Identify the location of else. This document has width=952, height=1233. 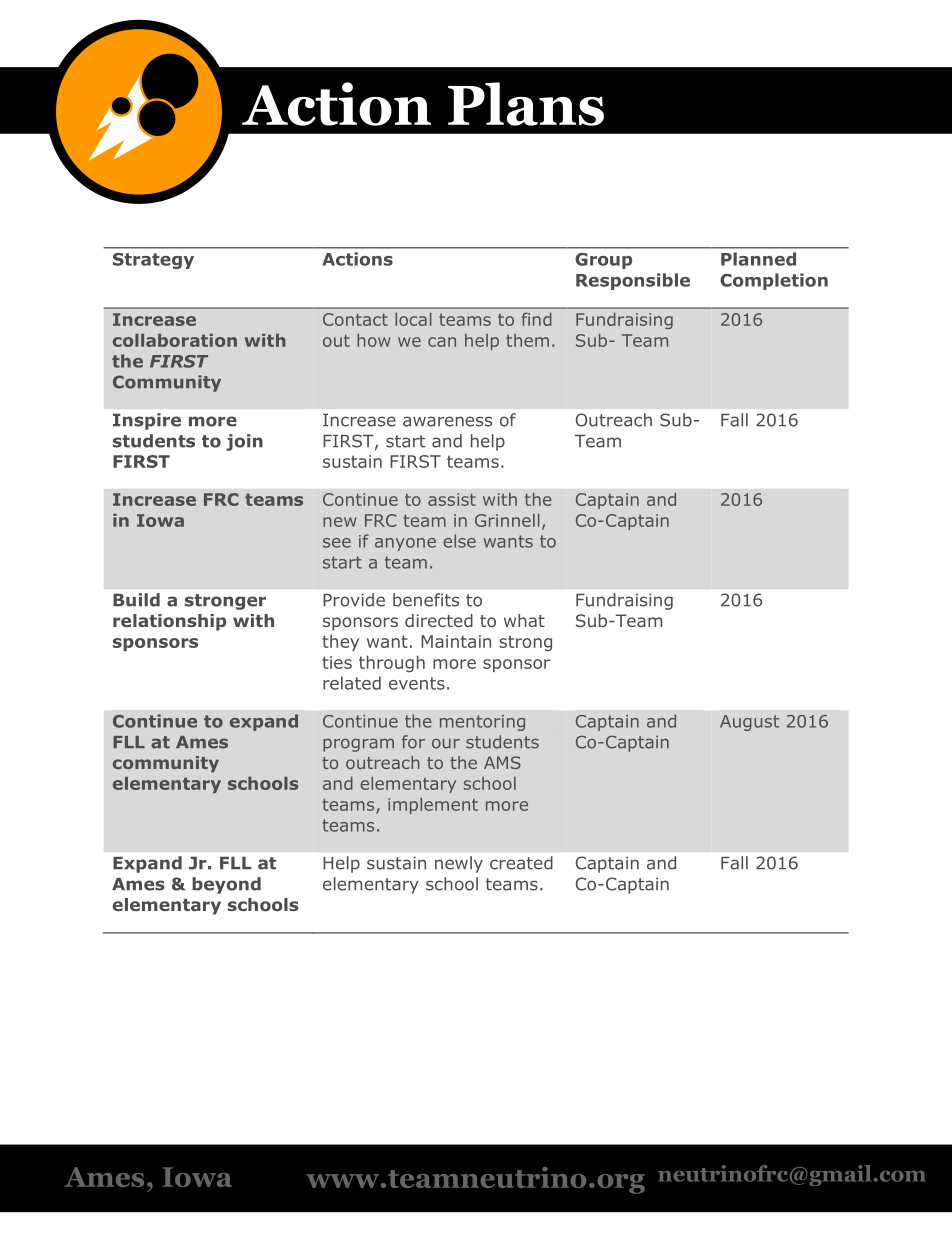
(460, 541).
